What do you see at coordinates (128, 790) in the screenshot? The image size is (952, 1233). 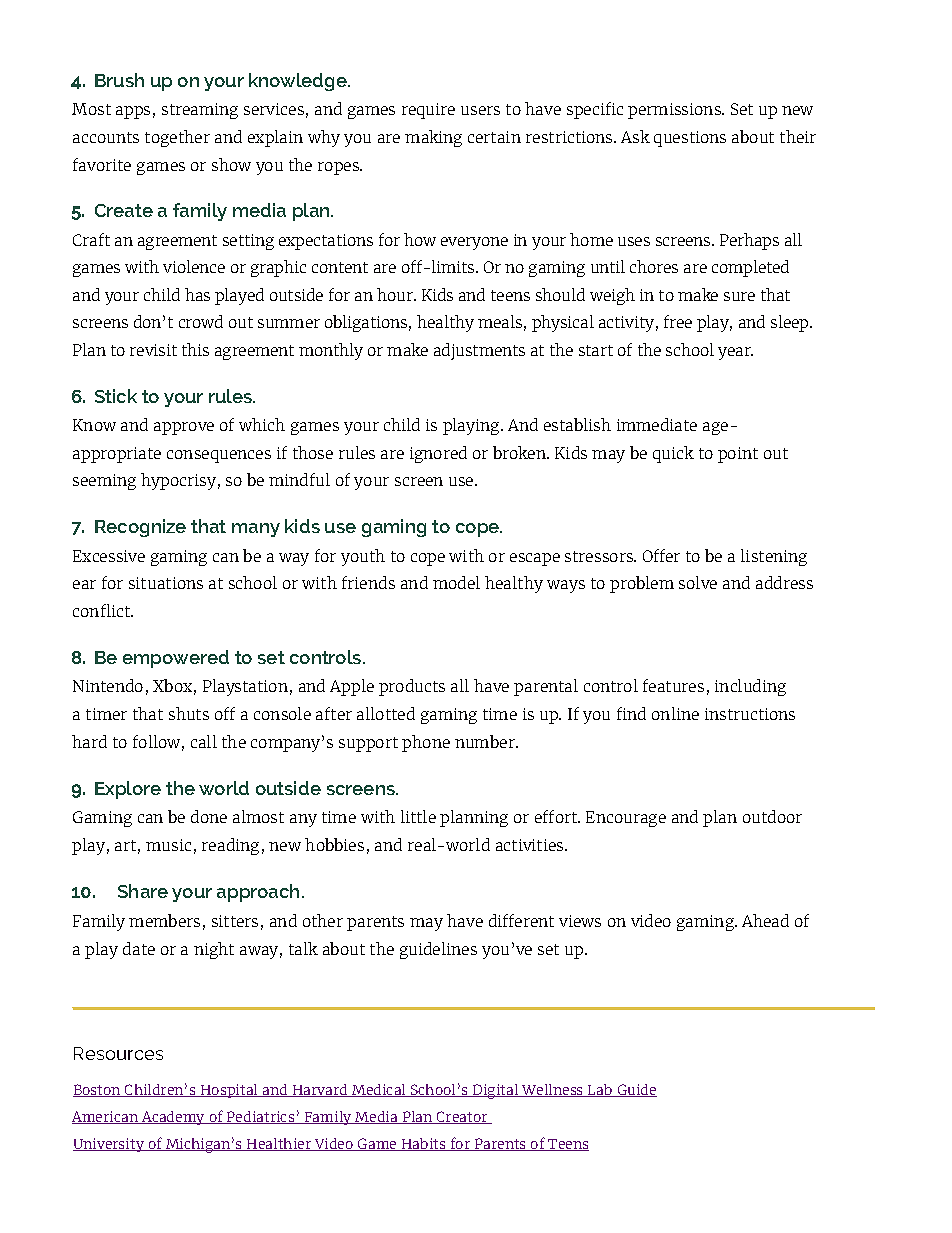 I see `Explore` at bounding box center [128, 790].
